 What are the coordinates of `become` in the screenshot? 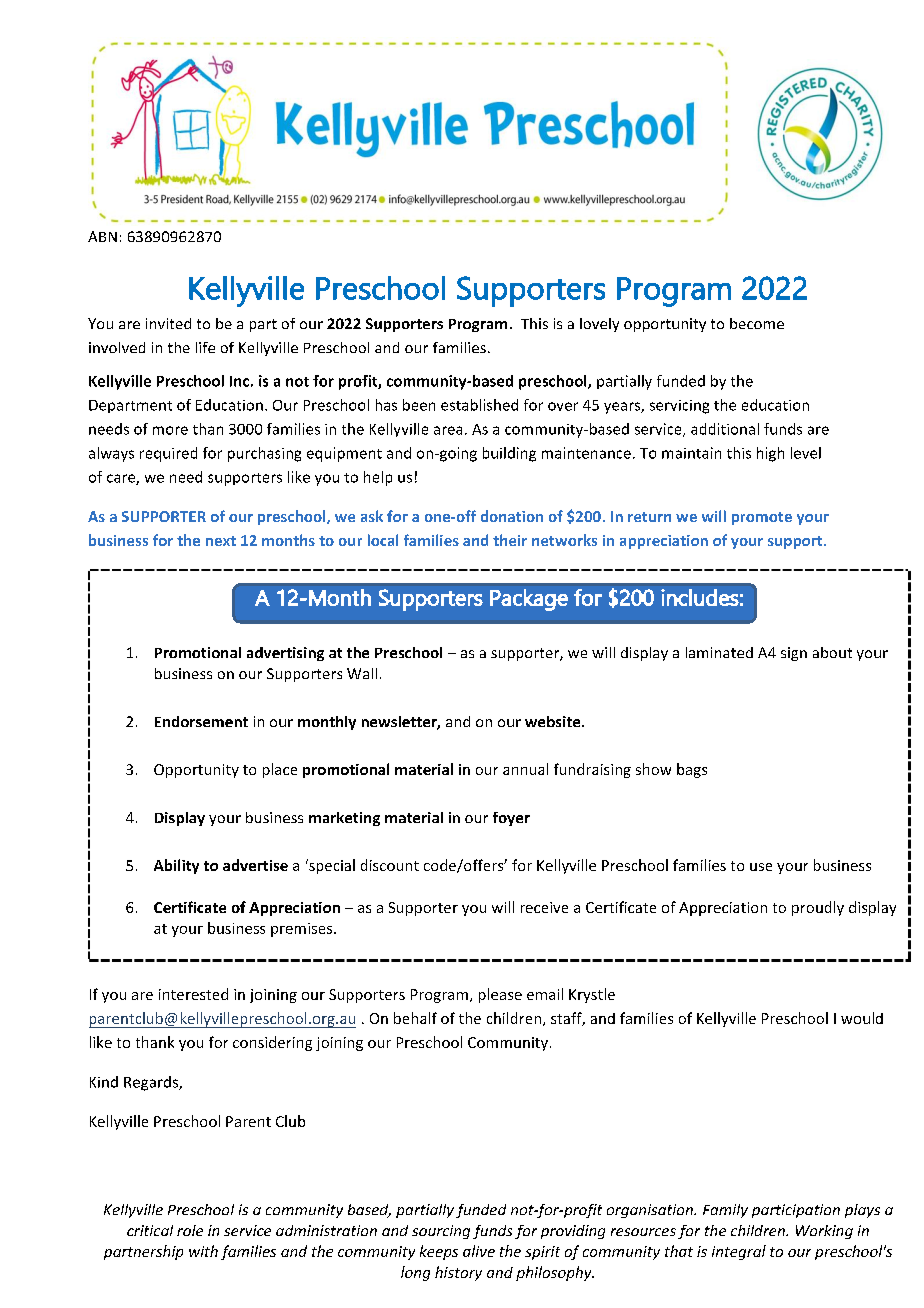 It's located at (757, 323).
